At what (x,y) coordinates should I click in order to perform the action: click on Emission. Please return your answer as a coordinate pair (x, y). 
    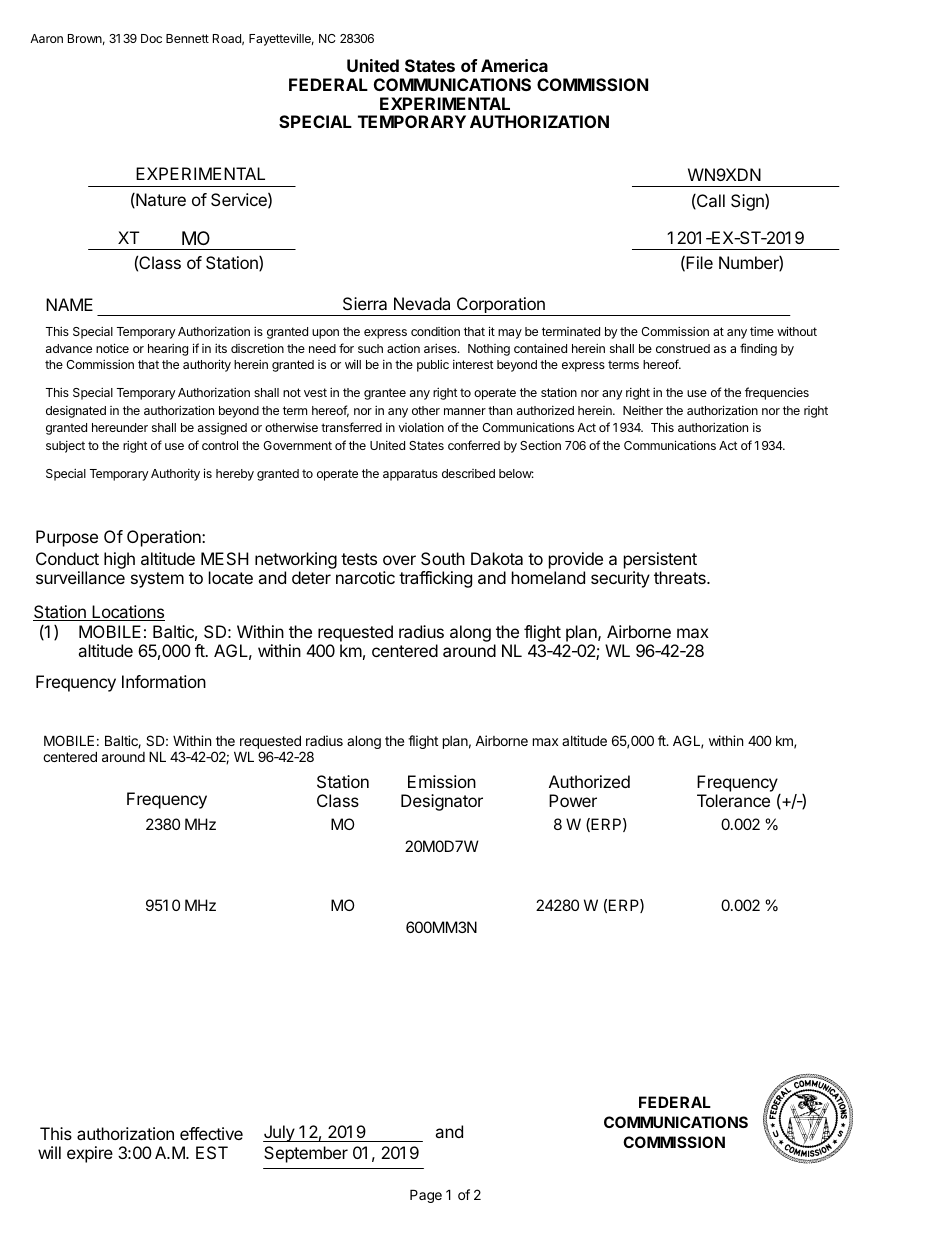
    Looking at the image, I should click on (442, 781).
